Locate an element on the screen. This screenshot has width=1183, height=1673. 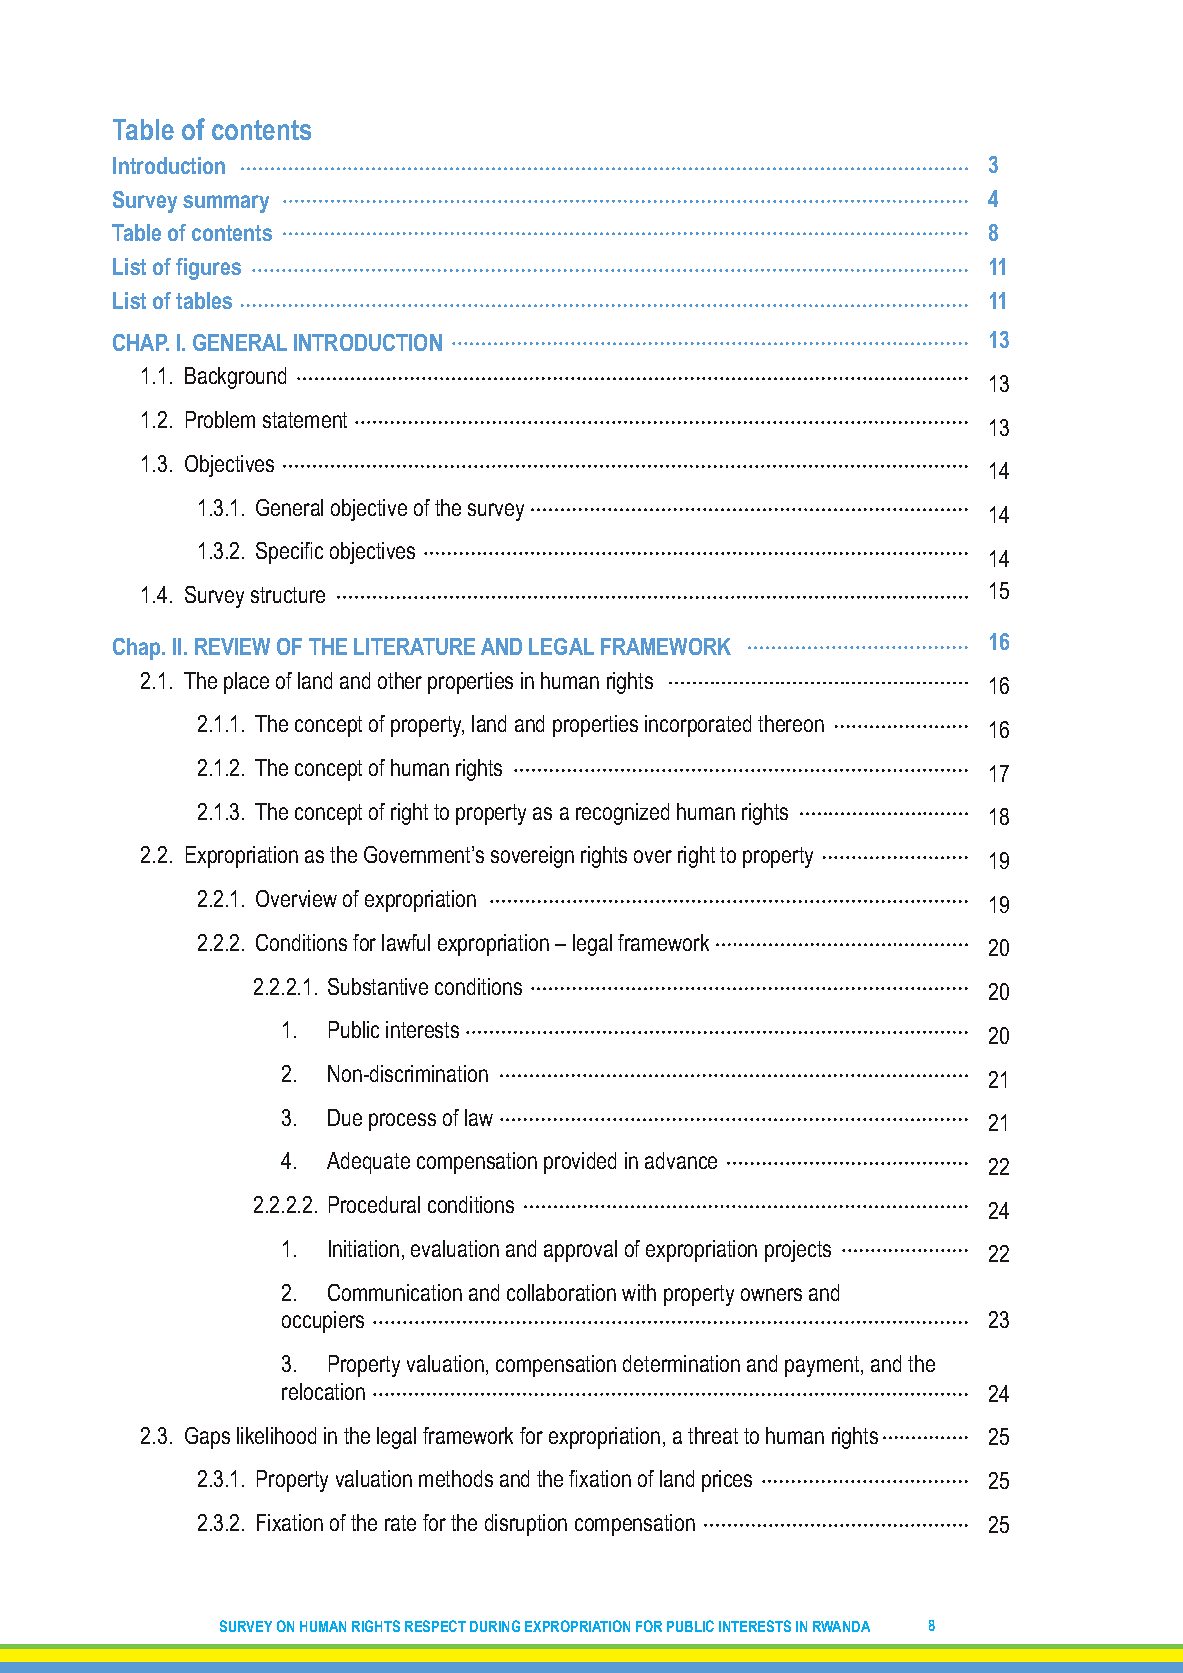
DURING is located at coordinates (495, 1626).
